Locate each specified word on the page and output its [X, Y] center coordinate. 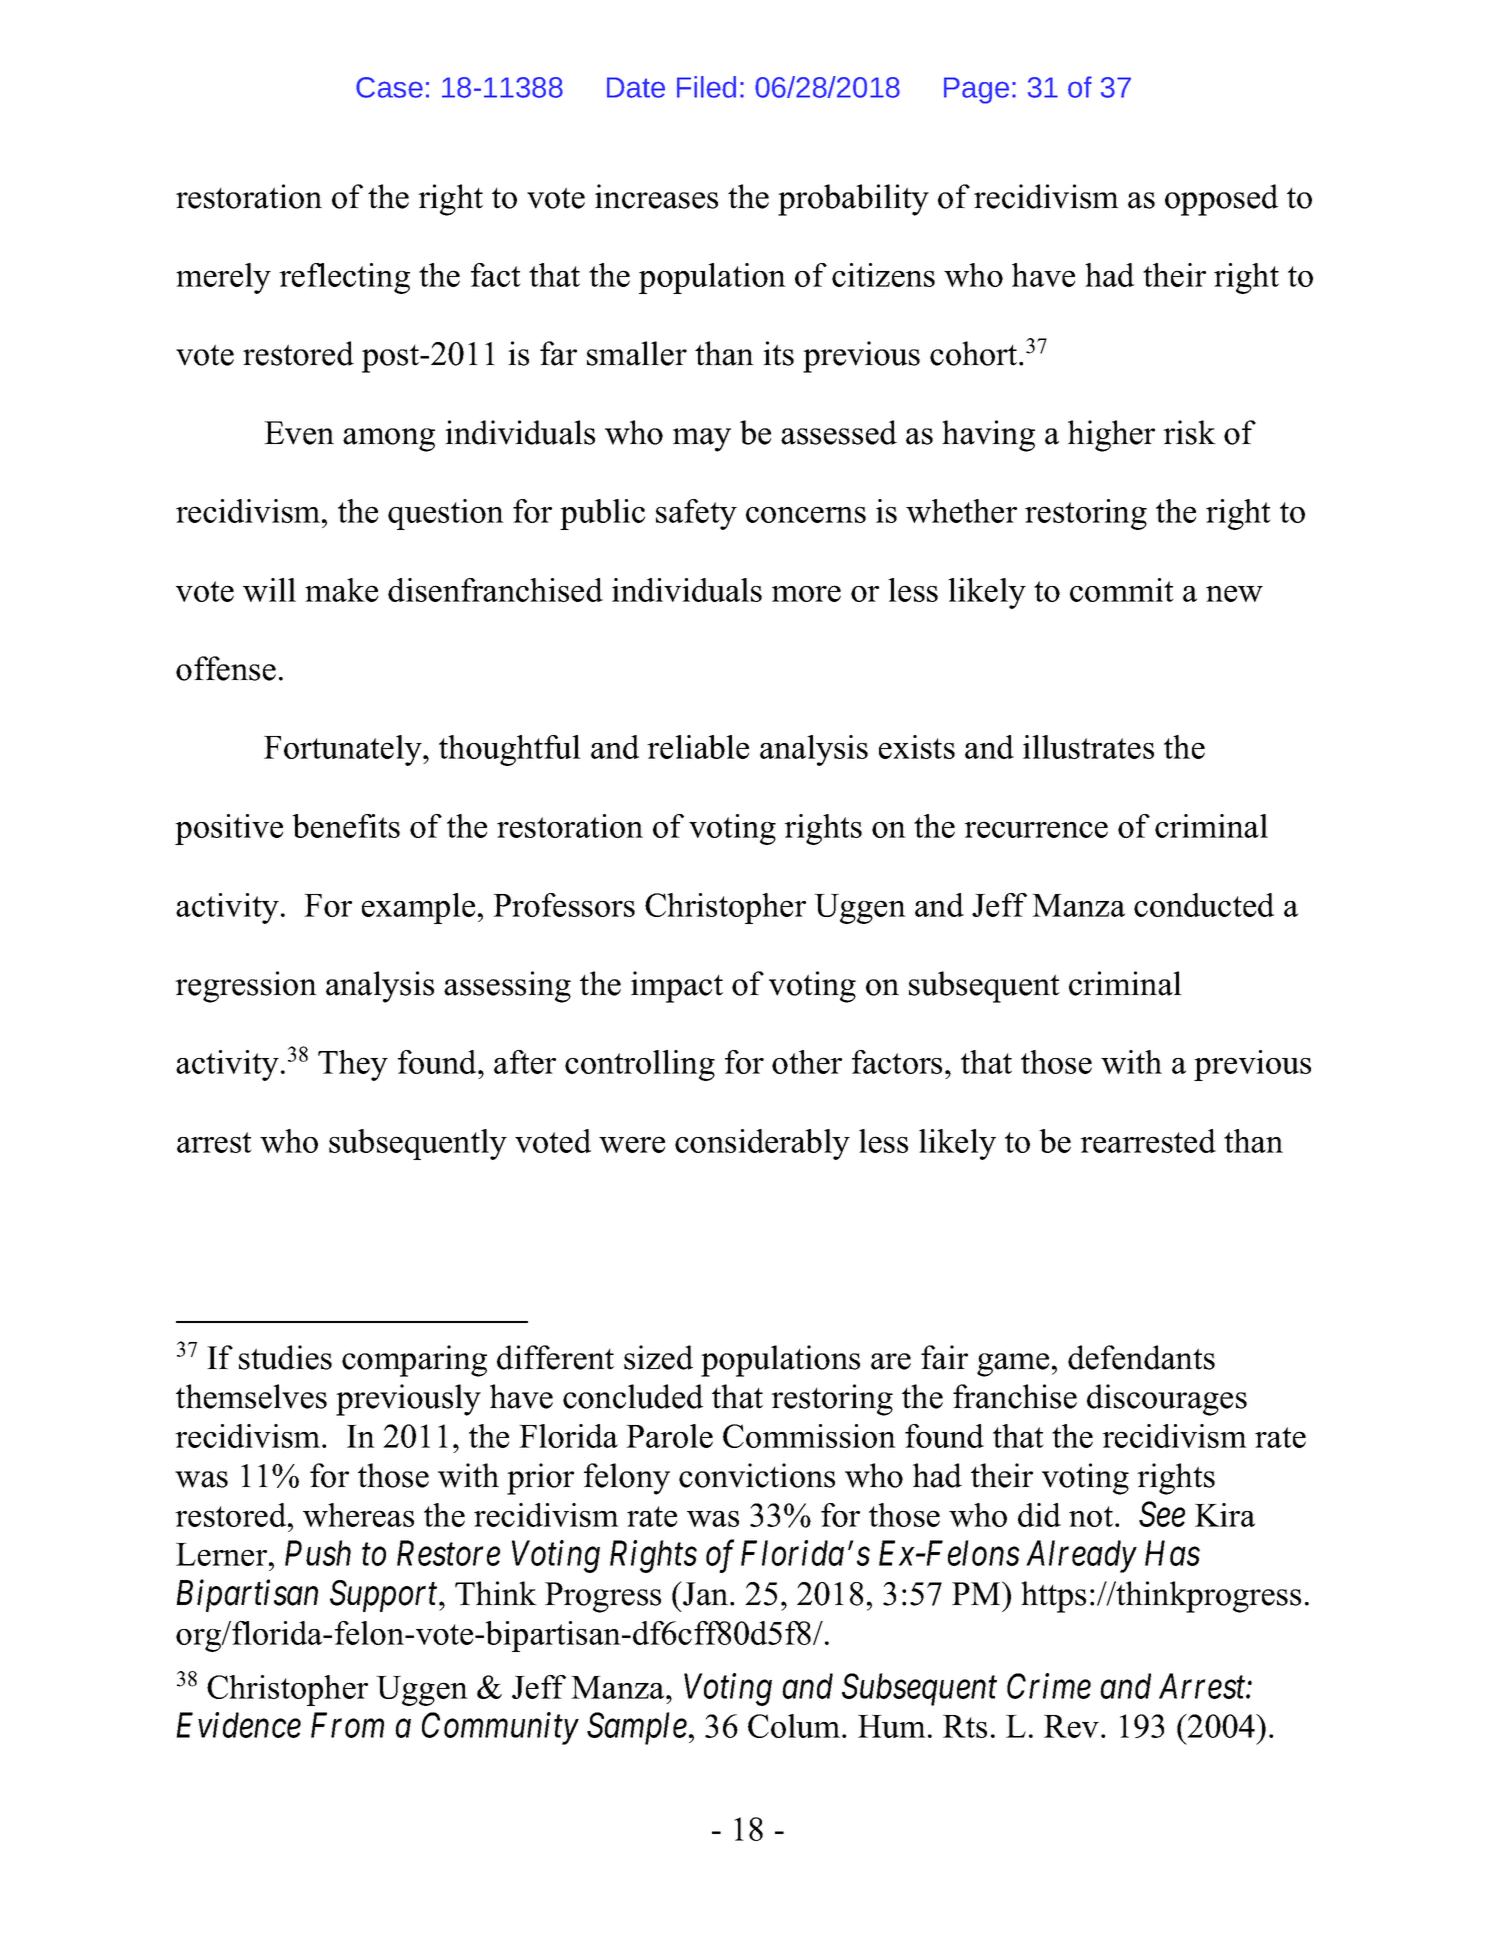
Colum [795, 1726]
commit [1122, 590]
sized [658, 1357]
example [418, 908]
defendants [1141, 1357]
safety [696, 514]
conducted [1204, 905]
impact [677, 987]
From [347, 1725]
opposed [1221, 200]
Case [389, 87]
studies [285, 1357]
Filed [706, 87]
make [341, 590]
